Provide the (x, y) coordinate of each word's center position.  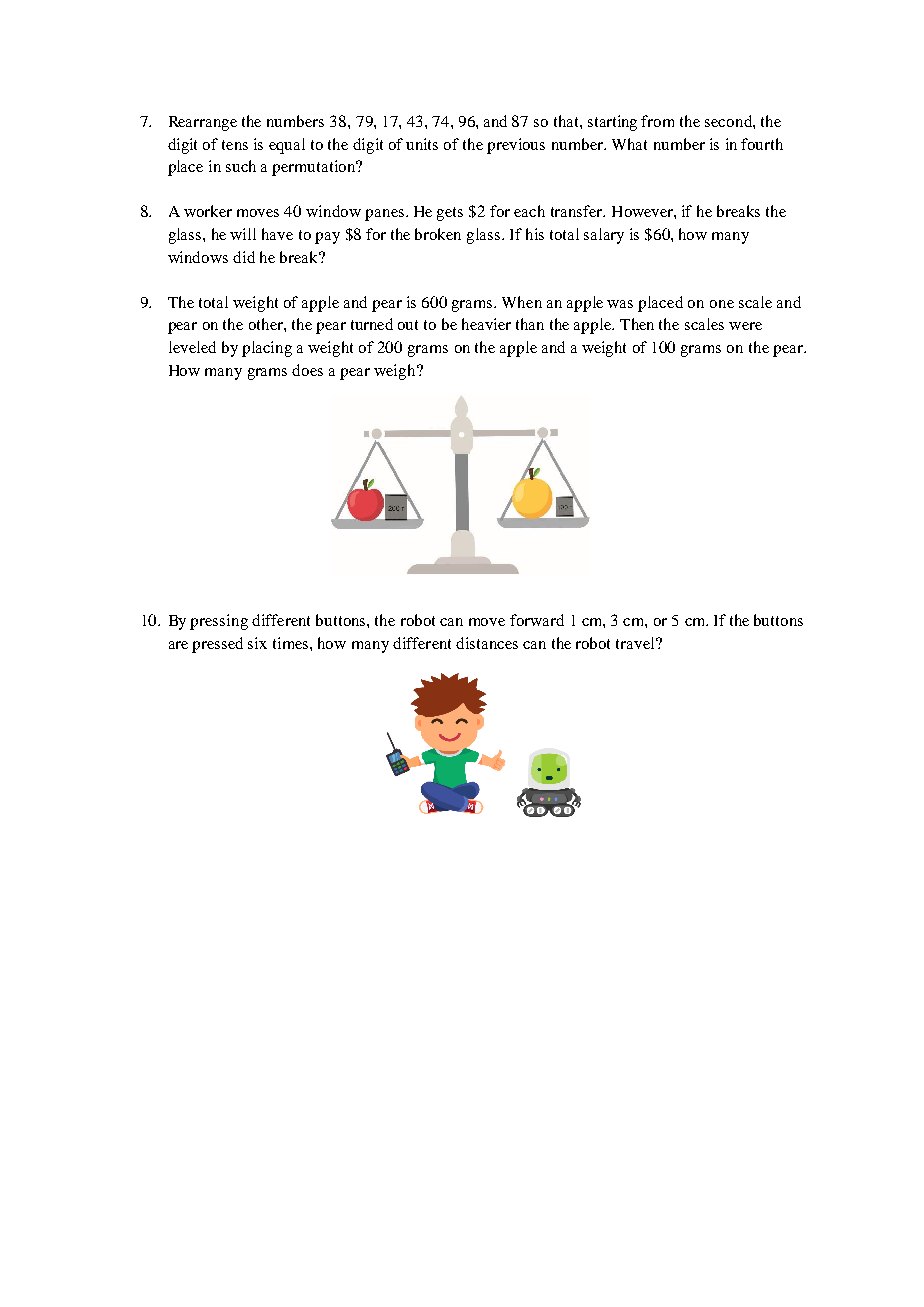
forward (537, 620)
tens (235, 145)
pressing (219, 622)
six (257, 643)
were (745, 326)
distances (487, 643)
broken (438, 234)
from (657, 121)
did (244, 257)
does (307, 370)
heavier (486, 324)
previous (516, 146)
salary (604, 236)
